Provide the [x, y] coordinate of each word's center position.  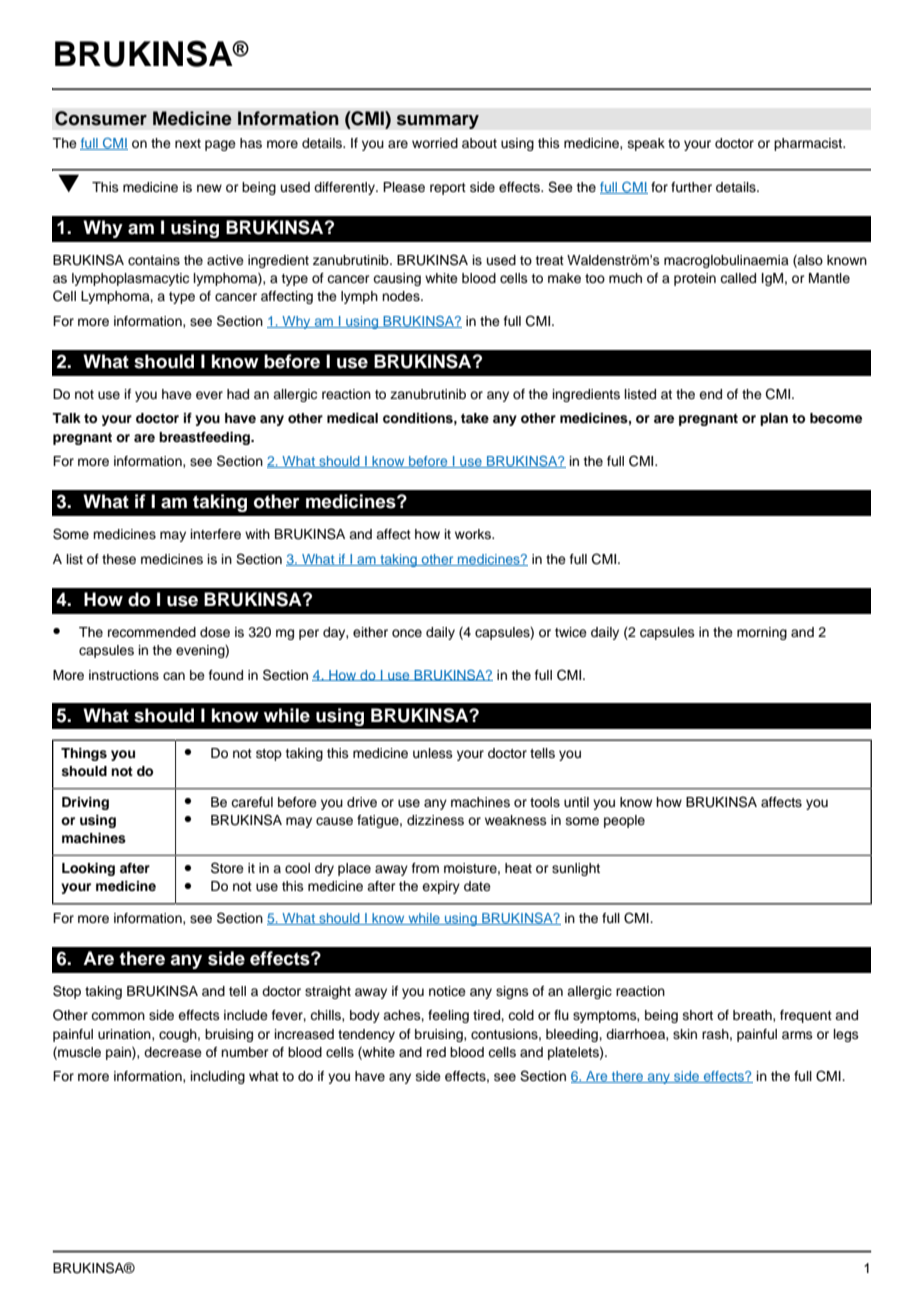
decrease [173, 1052]
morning [762, 633]
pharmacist [809, 144]
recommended [152, 632]
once [407, 633]
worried [435, 143]
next [188, 143]
